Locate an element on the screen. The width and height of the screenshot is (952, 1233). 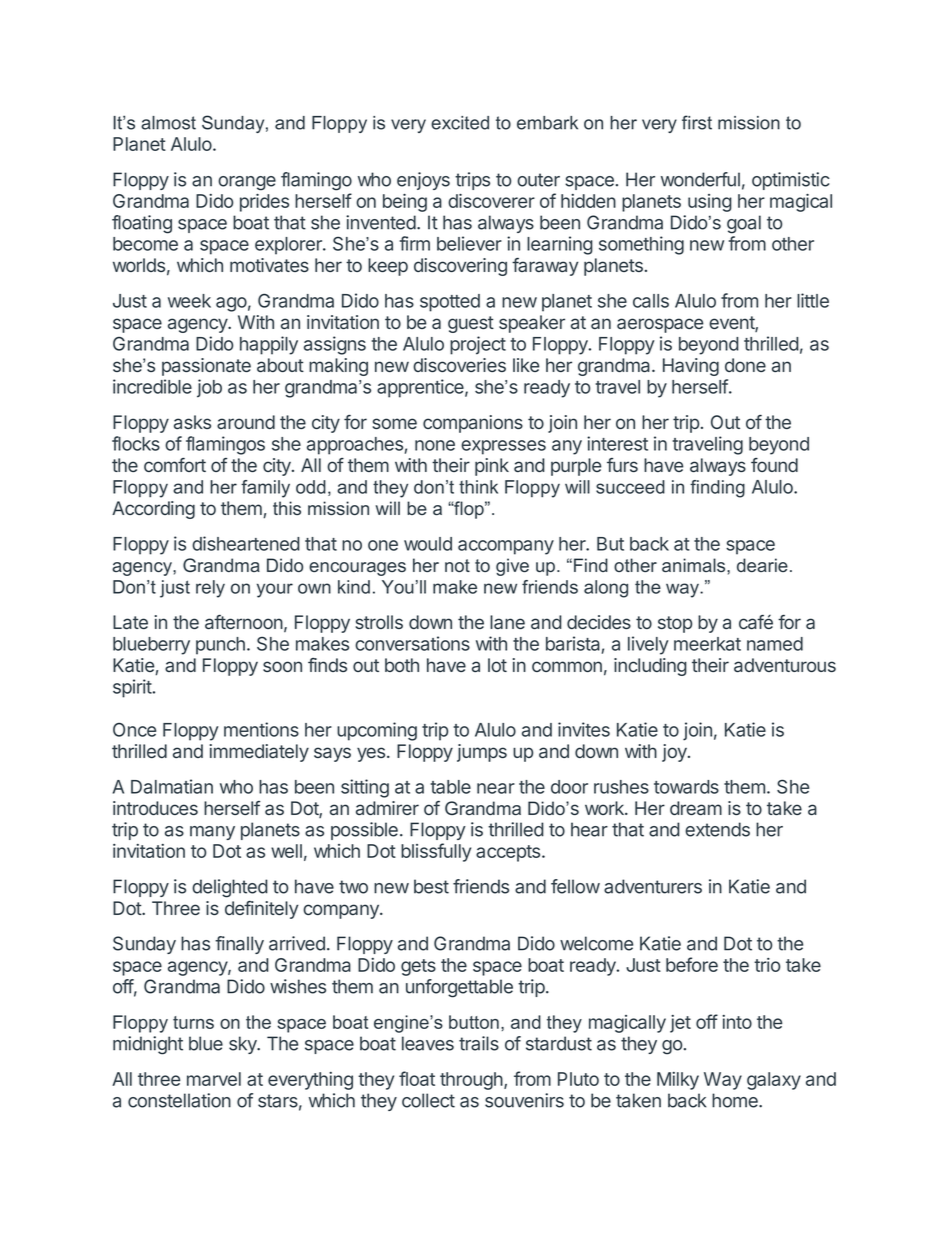
almost is located at coordinates (168, 123).
